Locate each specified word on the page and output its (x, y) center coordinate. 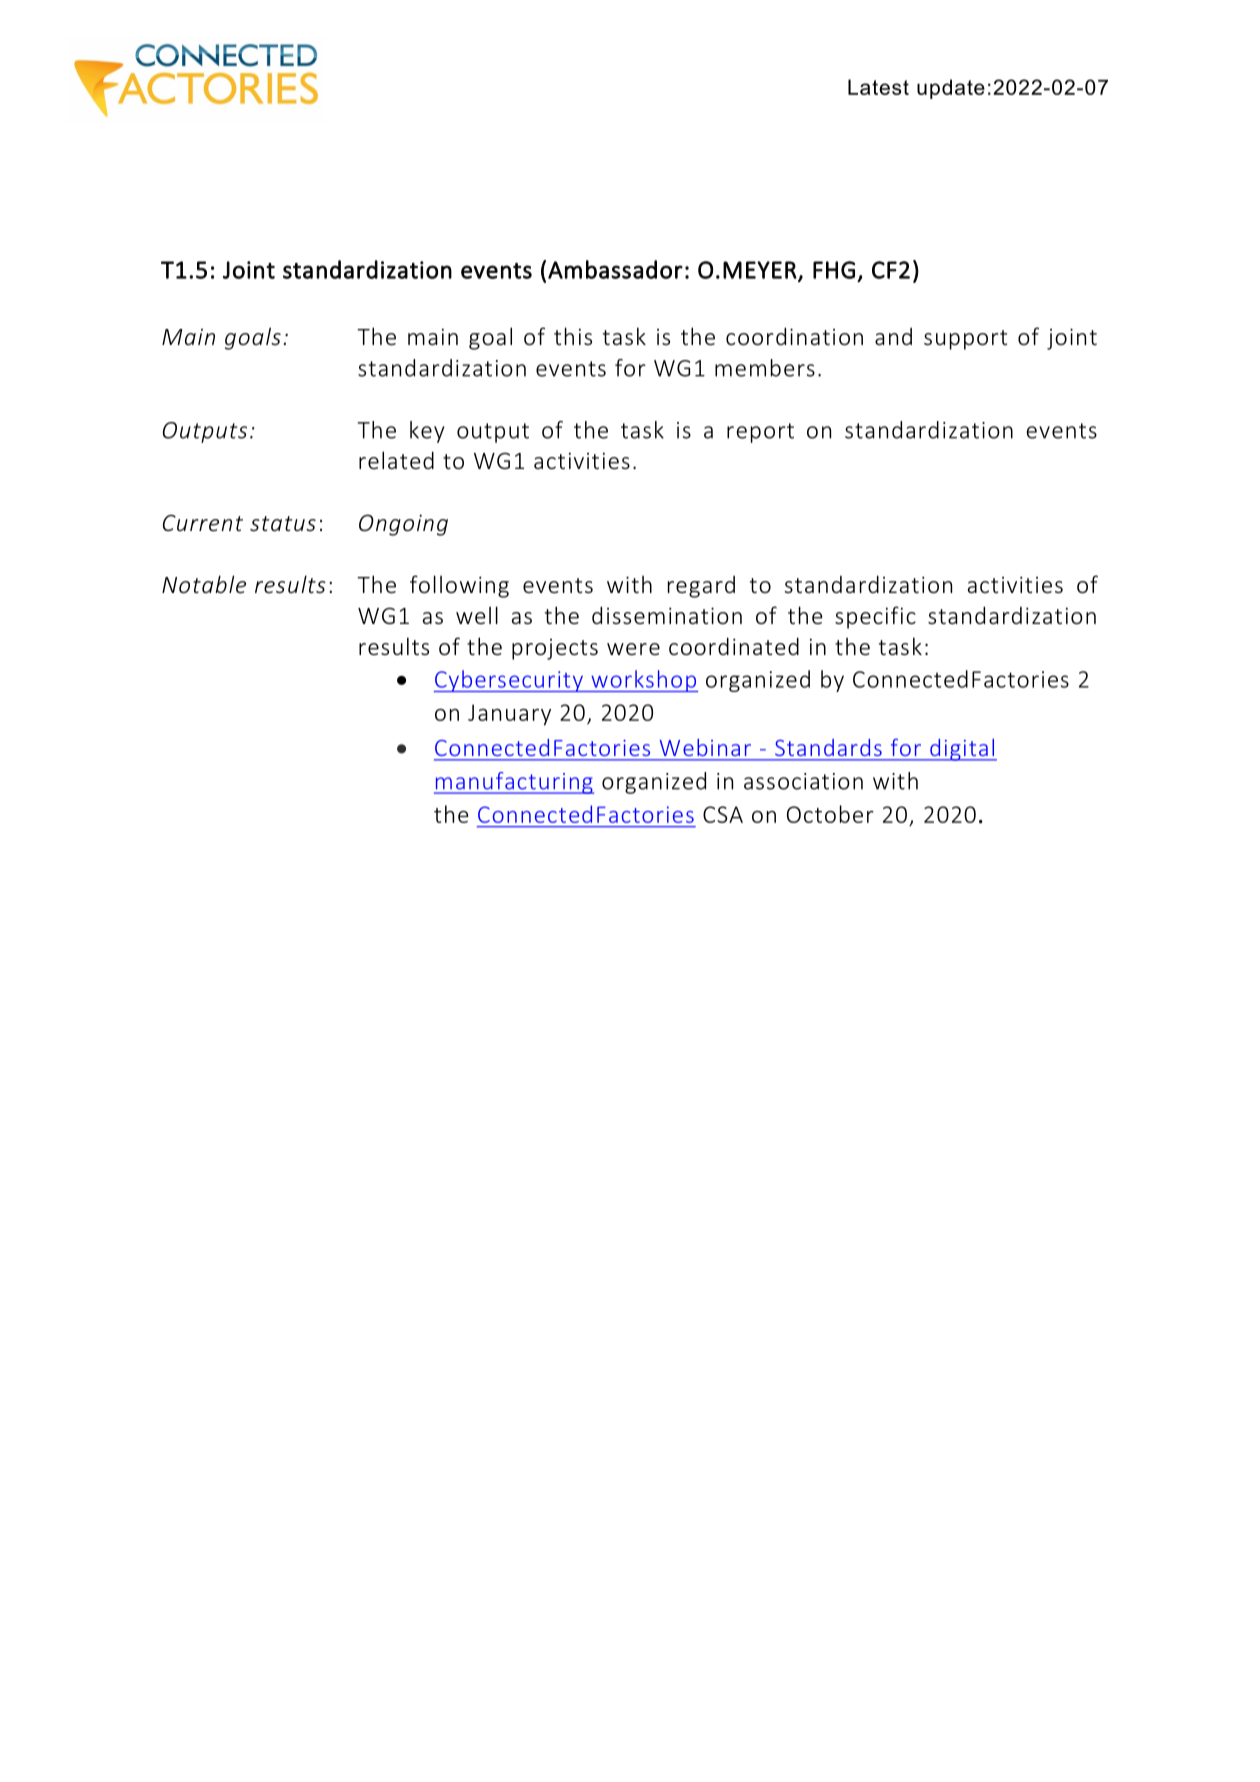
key (427, 432)
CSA (723, 814)
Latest (878, 87)
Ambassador (615, 269)
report (760, 433)
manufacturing (514, 783)
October (830, 814)
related (396, 460)
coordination (794, 336)
